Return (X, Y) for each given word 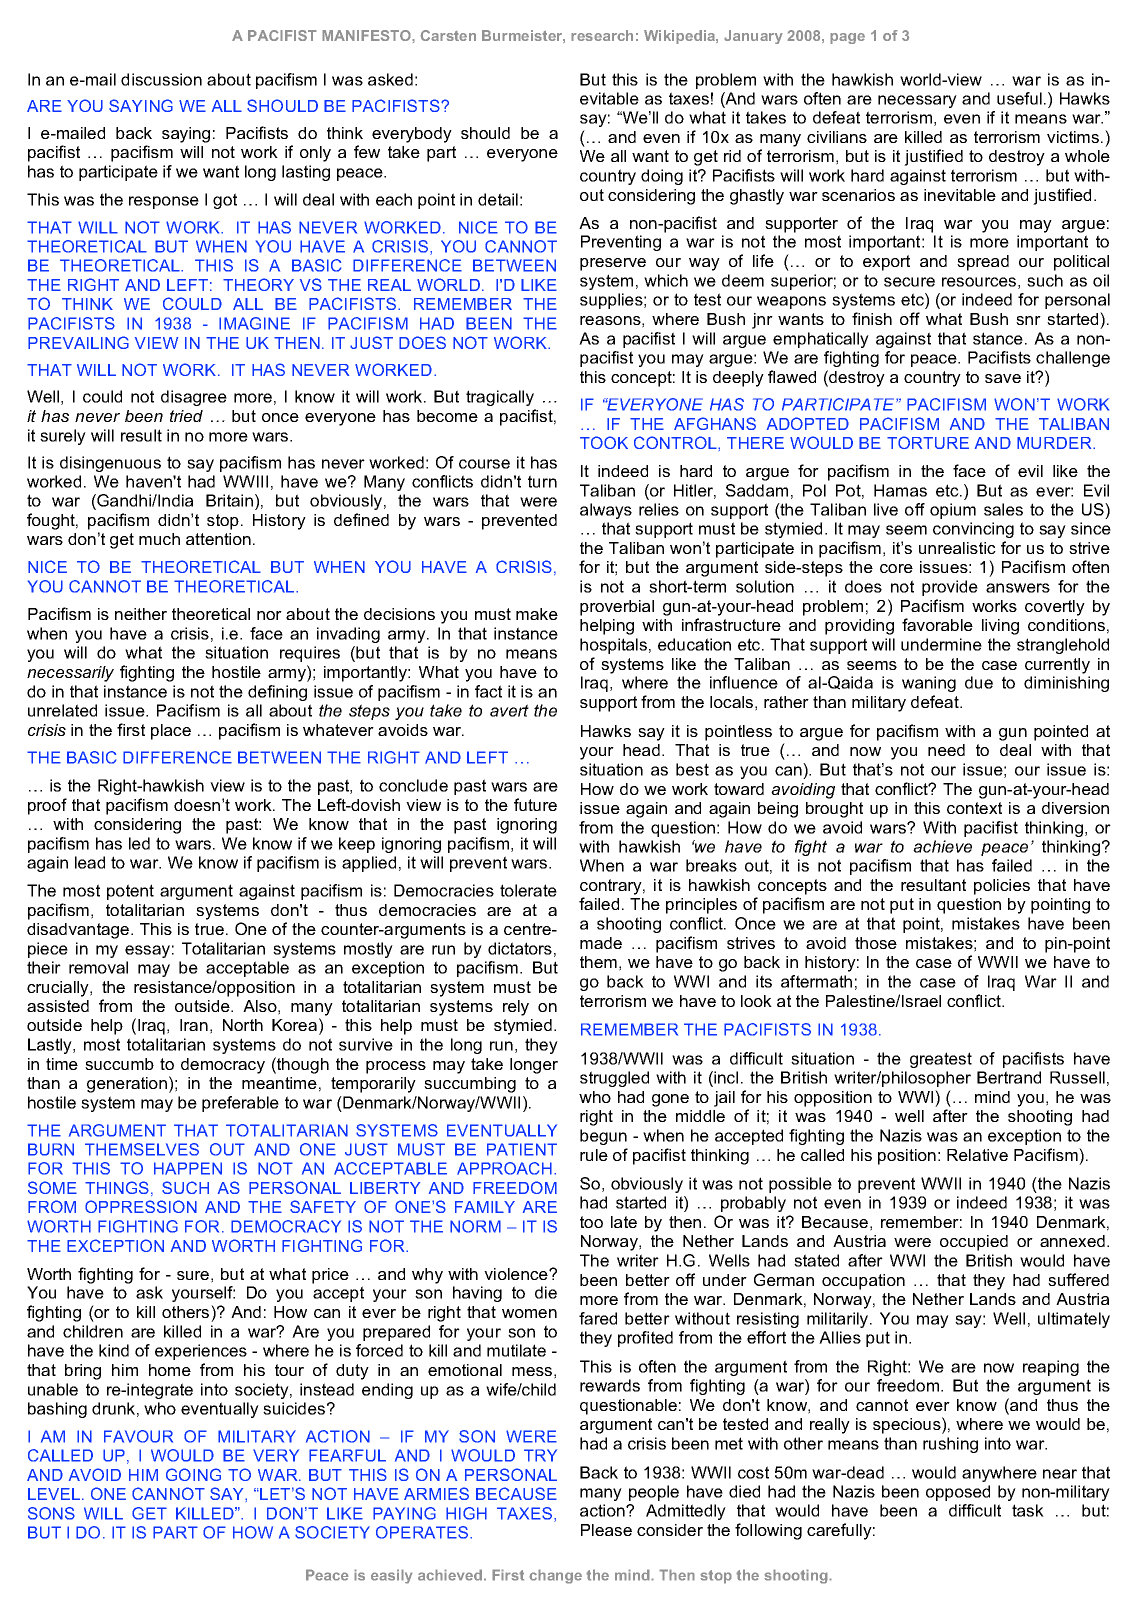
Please (606, 1530)
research (602, 35)
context (974, 808)
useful (1019, 98)
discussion (161, 79)
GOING (193, 1474)
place (171, 732)
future (535, 804)
